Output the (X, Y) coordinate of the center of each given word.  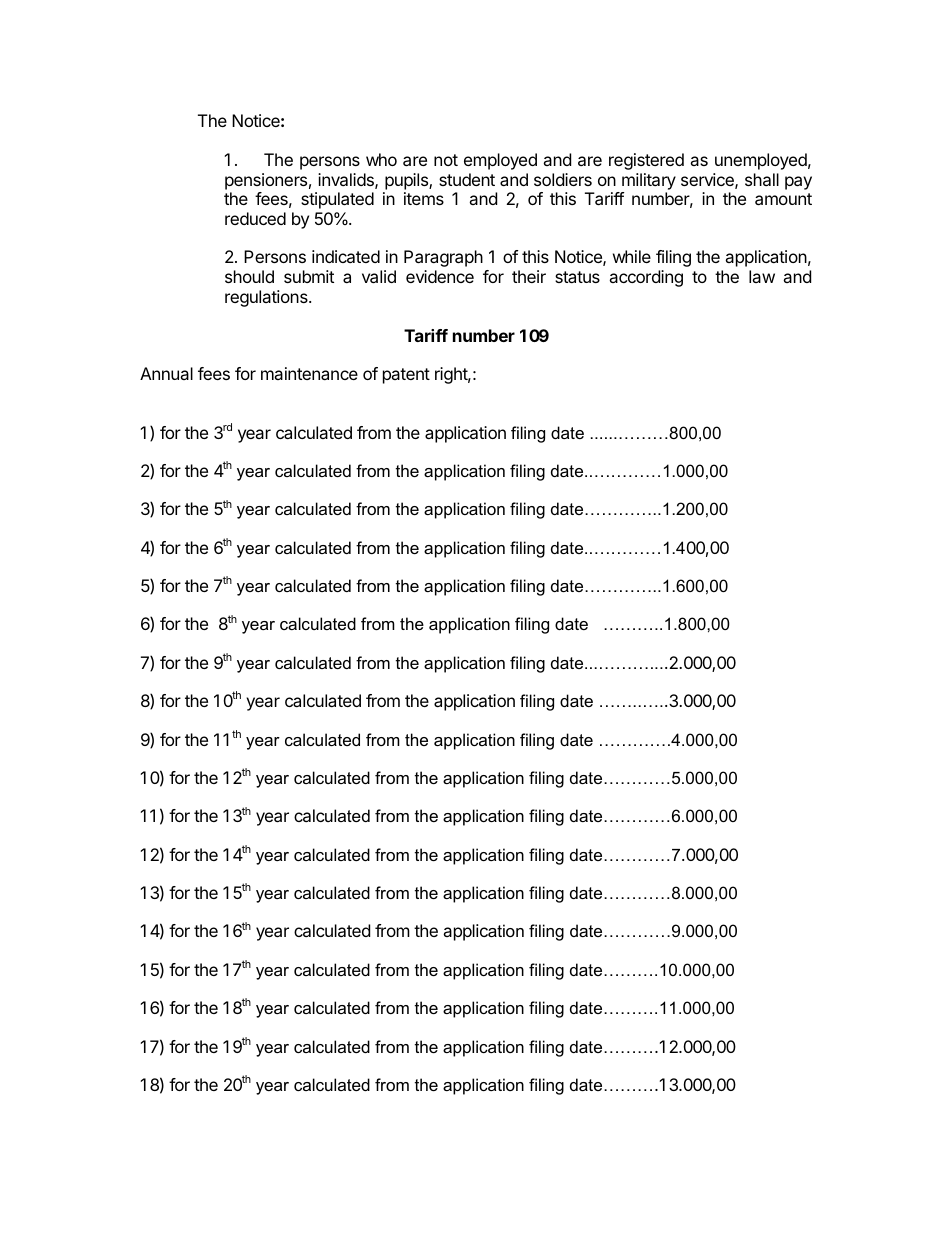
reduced (255, 218)
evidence (440, 276)
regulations (267, 298)
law (762, 276)
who (381, 159)
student (467, 179)
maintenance (309, 373)
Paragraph (443, 258)
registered (646, 161)
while (632, 256)
